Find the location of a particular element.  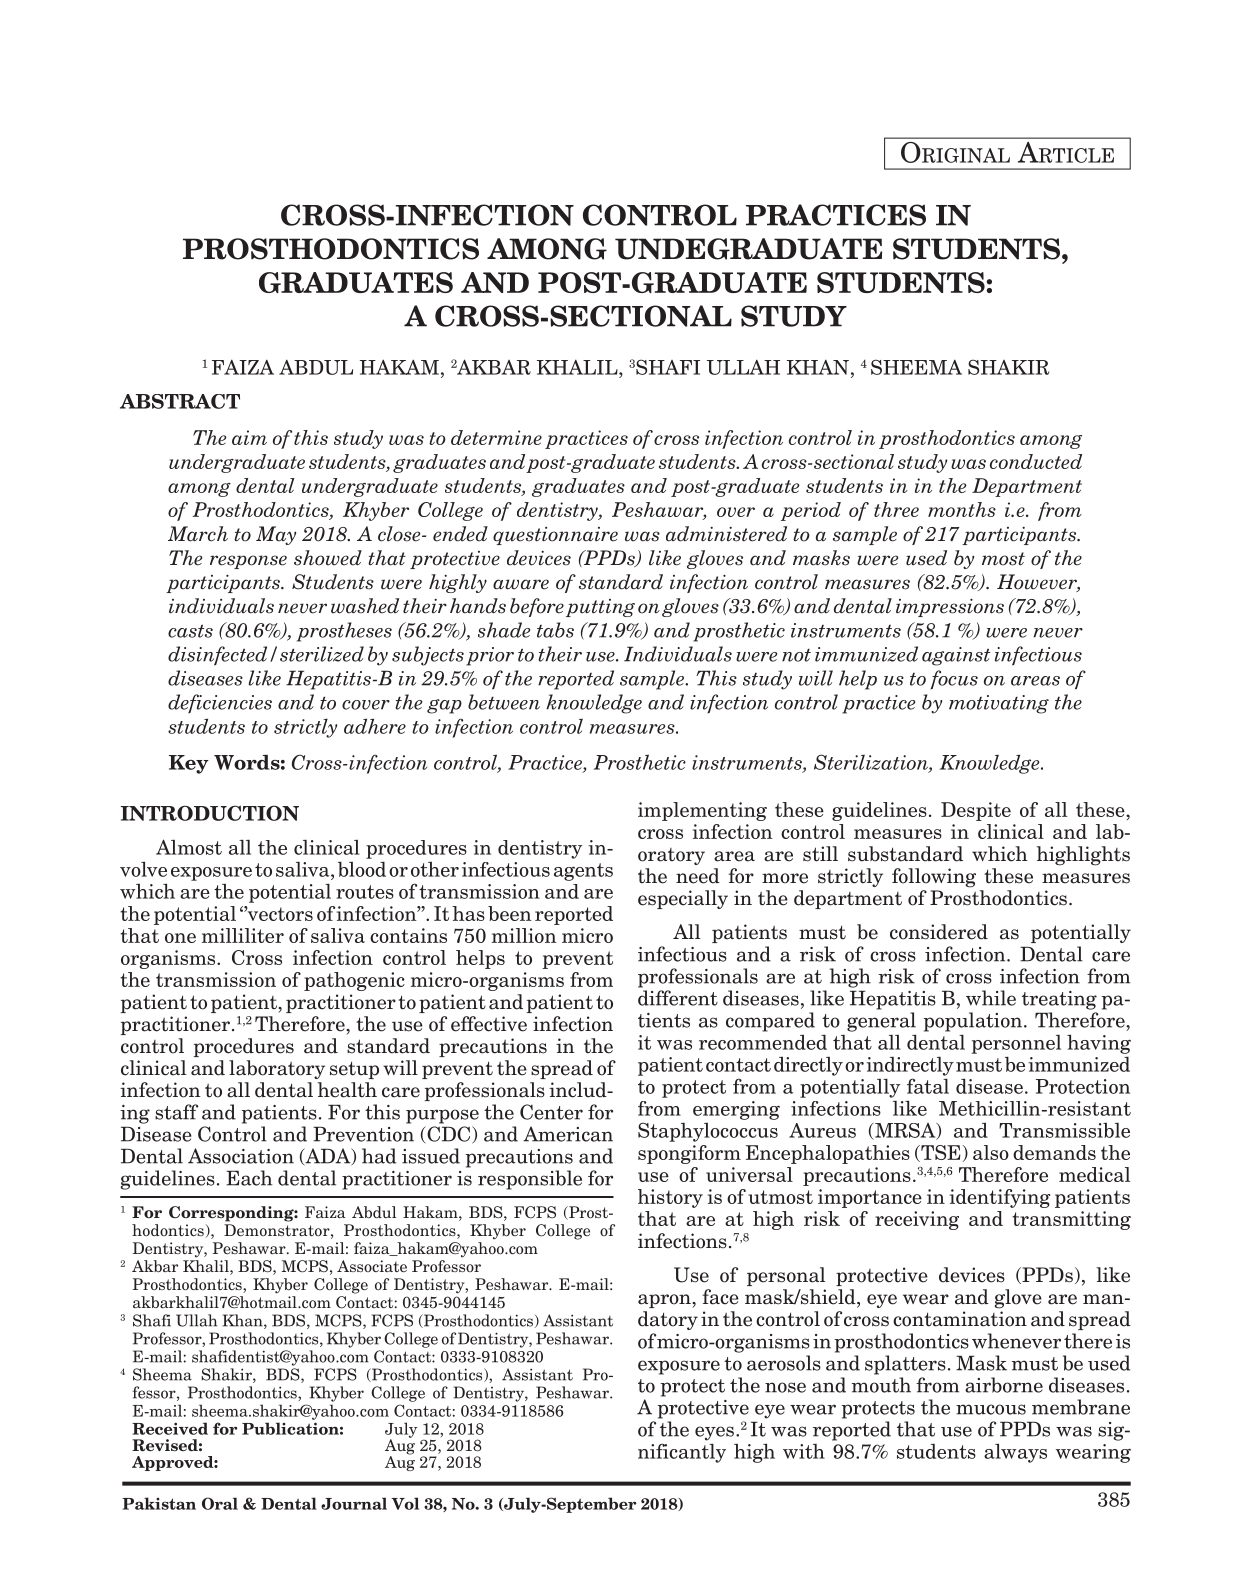

considered is located at coordinates (939, 932).
